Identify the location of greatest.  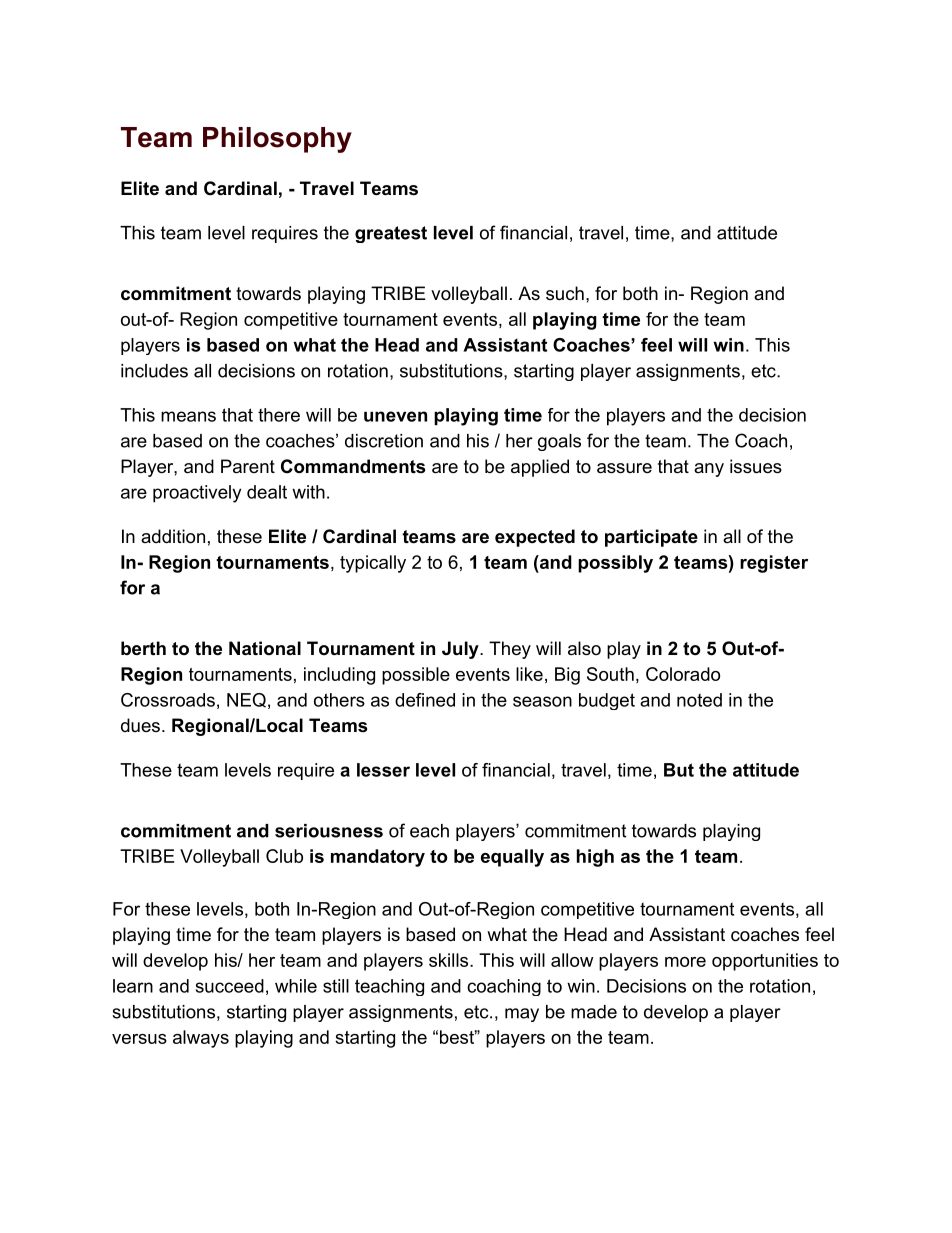
(391, 234).
